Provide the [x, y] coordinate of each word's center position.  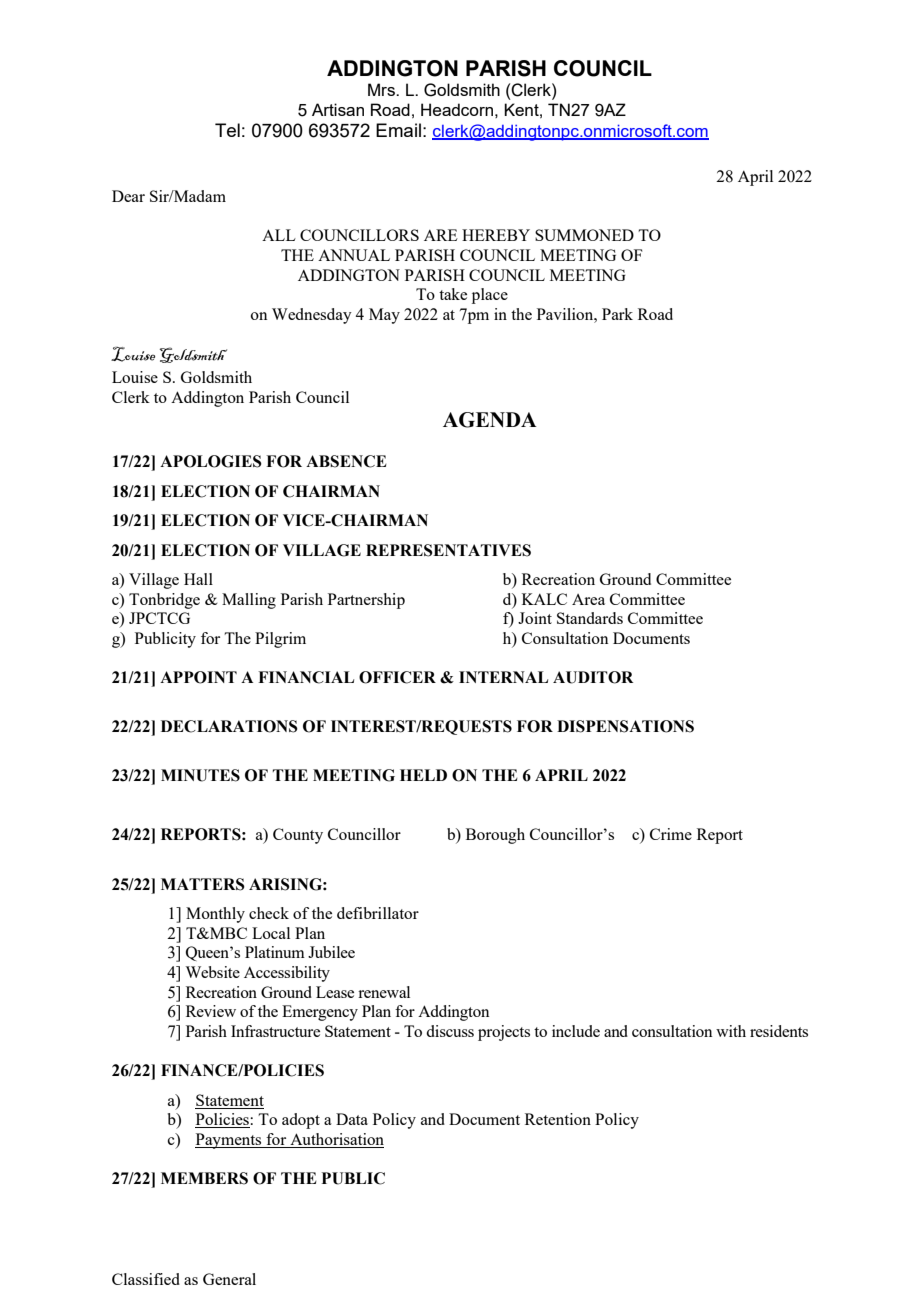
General [229, 1279]
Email [398, 130]
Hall [198, 579]
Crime [671, 834]
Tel [227, 130]
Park [617, 314]
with [731, 1031]
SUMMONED [584, 235]
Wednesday [312, 316]
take [453, 294]
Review [211, 1011]
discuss [450, 1031]
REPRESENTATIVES [448, 550]
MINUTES [200, 775]
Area [588, 599]
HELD [423, 775]
